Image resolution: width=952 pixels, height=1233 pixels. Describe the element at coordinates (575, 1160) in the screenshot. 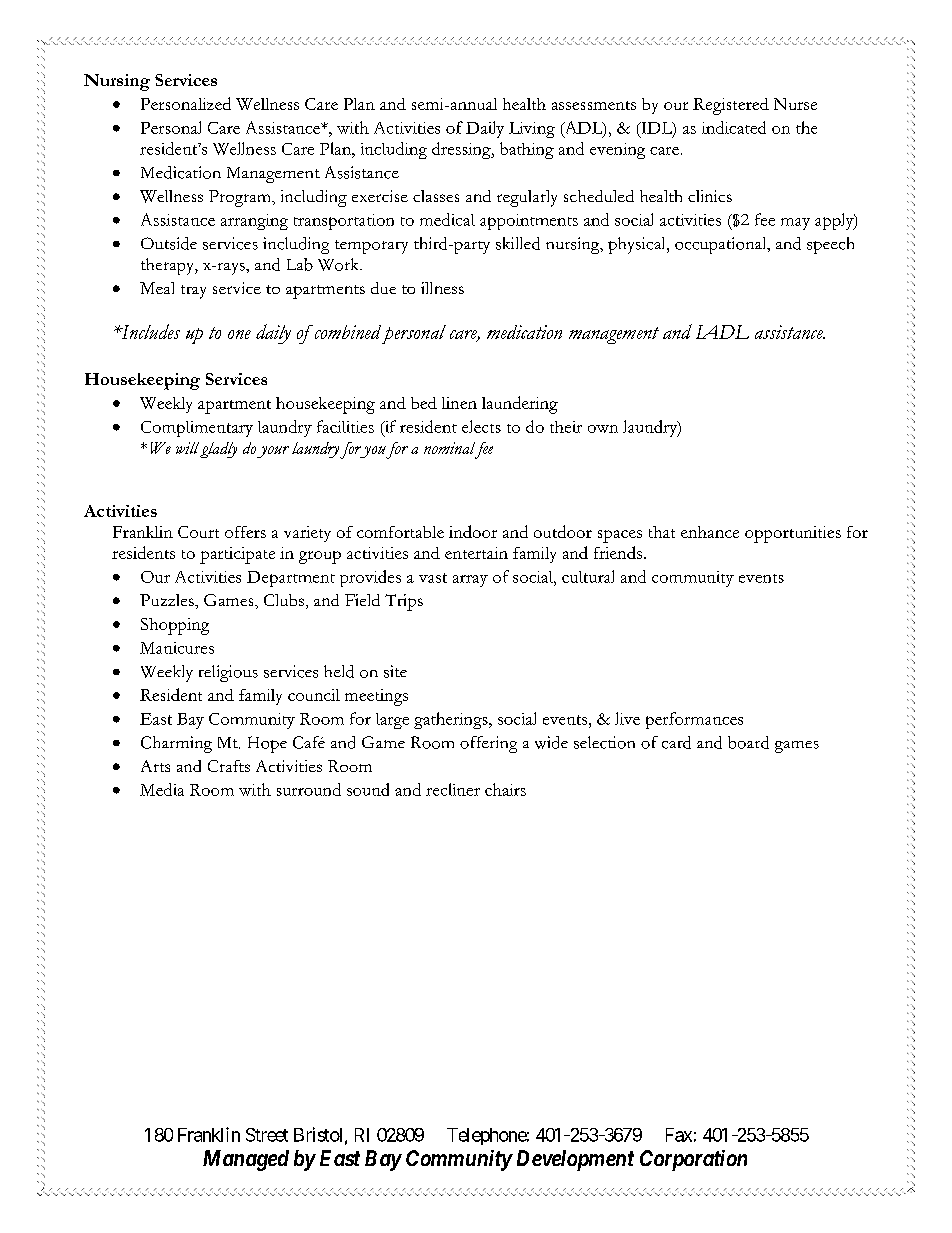

I see `Development` at that location.
